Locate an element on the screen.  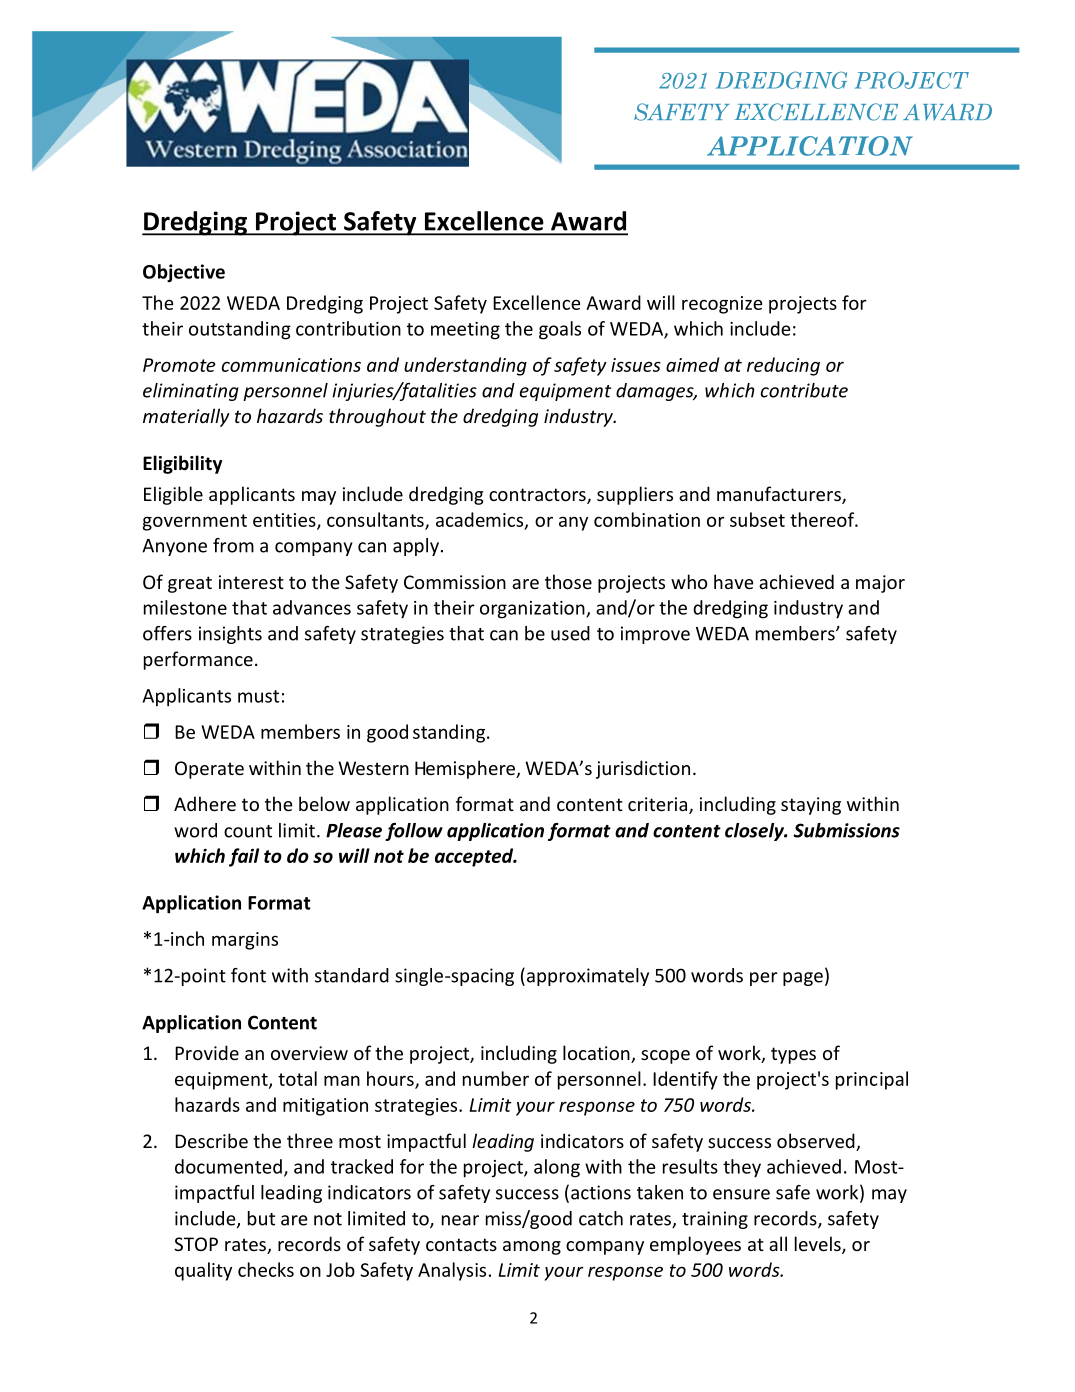
Hemisphere is located at coordinates (466, 769).
